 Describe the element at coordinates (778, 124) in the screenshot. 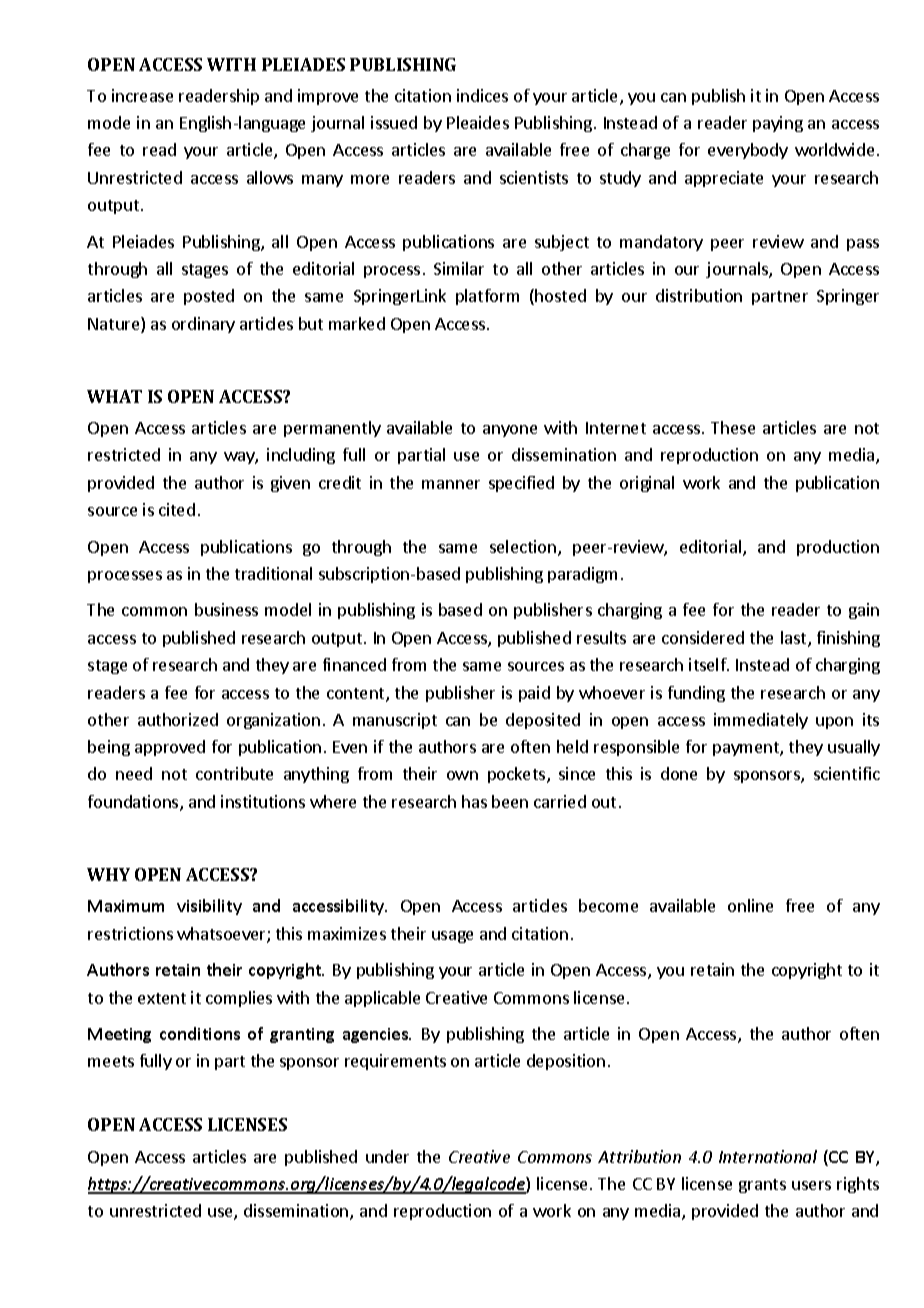

I see `paying` at that location.
